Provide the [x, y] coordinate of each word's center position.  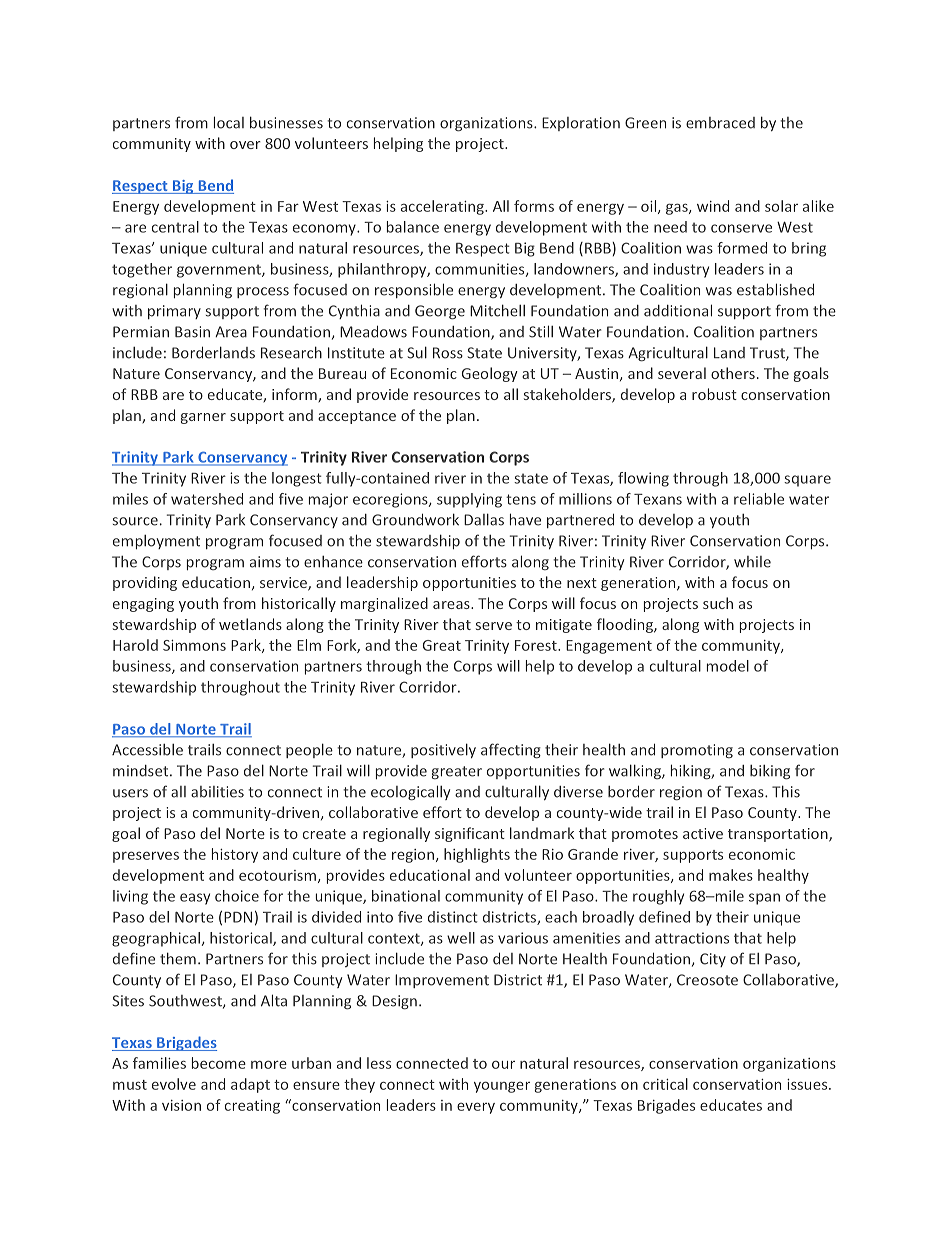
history [235, 855]
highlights [477, 855]
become [219, 1063]
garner [203, 418]
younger [502, 1087]
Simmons [194, 645]
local [229, 122]
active [703, 833]
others [733, 373]
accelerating [443, 207]
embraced [720, 123]
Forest [537, 645]
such [718, 603]
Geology [490, 374]
